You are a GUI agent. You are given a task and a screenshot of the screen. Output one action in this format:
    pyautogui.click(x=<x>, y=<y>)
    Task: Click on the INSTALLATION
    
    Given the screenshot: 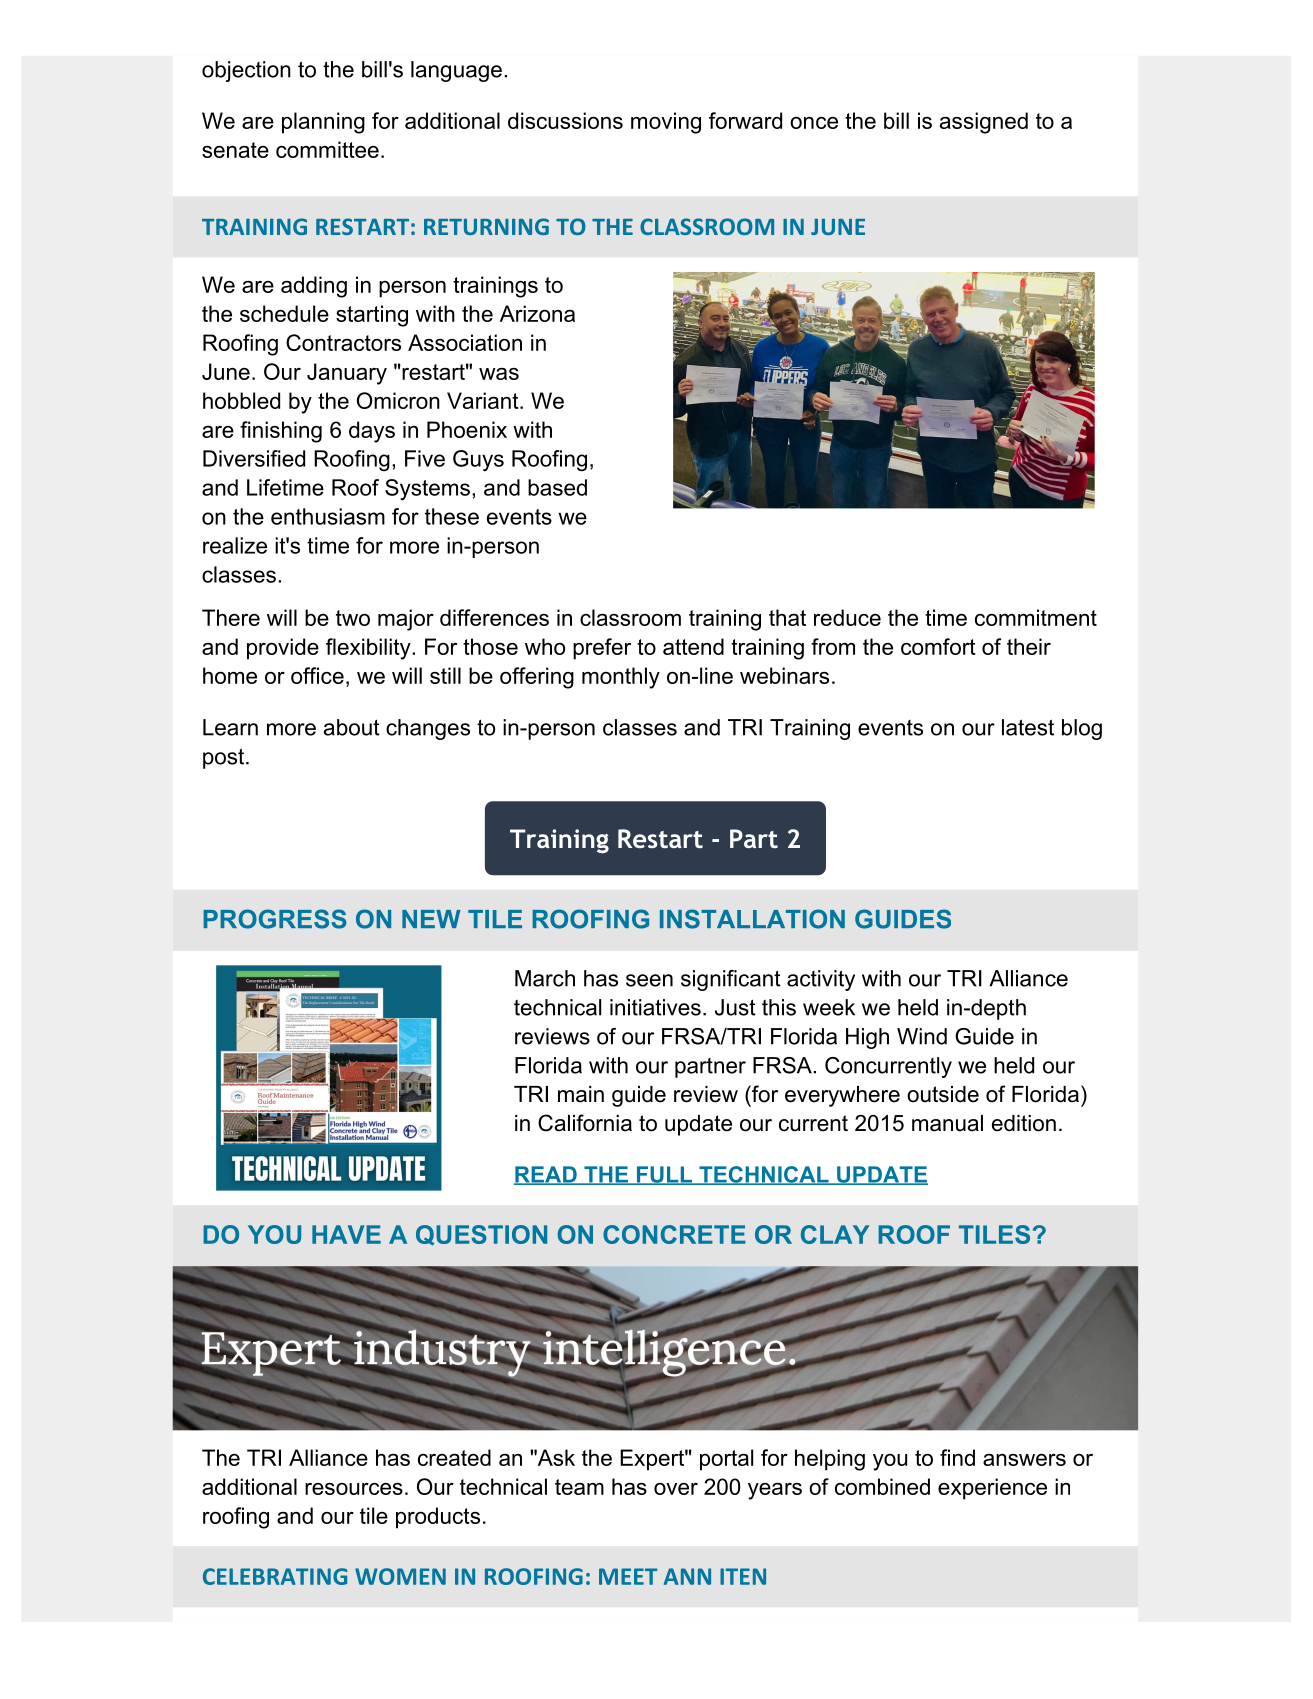 What is the action you would take?
    pyautogui.click(x=752, y=919)
